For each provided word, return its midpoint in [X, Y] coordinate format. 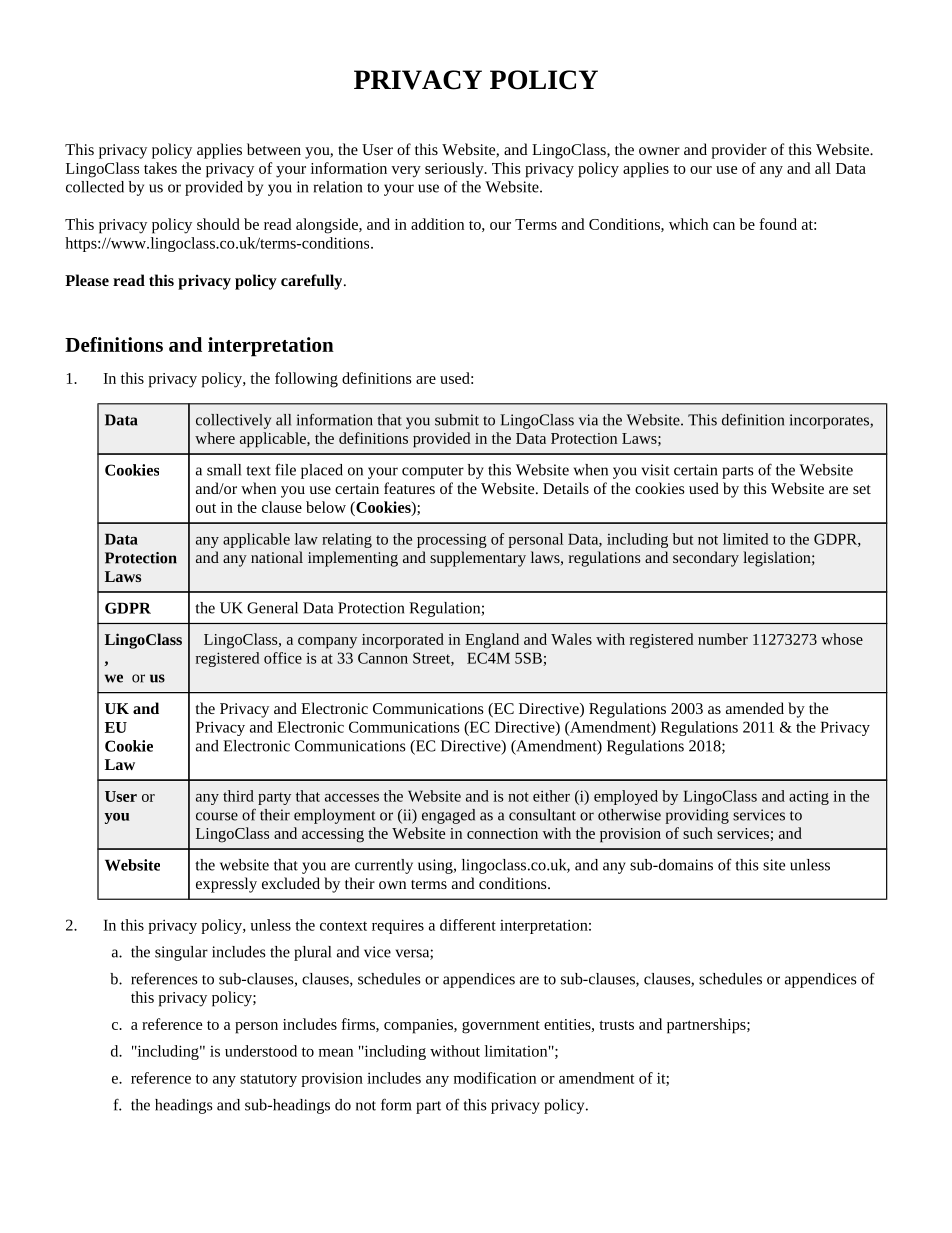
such [698, 833]
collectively [233, 421]
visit [656, 470]
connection [502, 833]
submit [457, 420]
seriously [455, 170]
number [723, 639]
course [217, 816]
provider [739, 151]
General [272, 608]
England [492, 641]
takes [160, 168]
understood [261, 1051]
